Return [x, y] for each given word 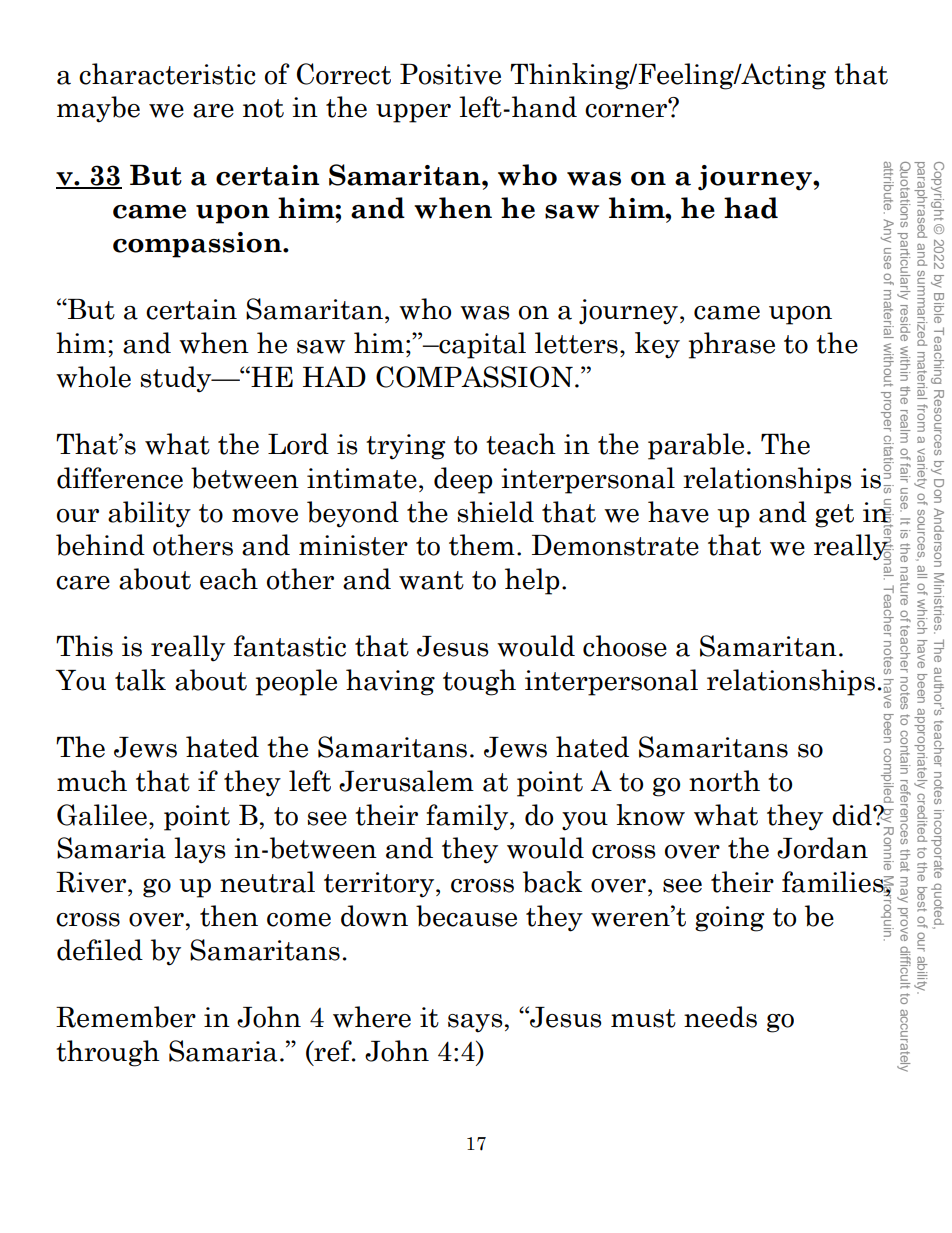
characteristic [167, 74]
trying [406, 447]
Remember [126, 1017]
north [724, 781]
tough [479, 682]
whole [93, 377]
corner [627, 110]
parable [696, 446]
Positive [450, 74]
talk [140, 680]
